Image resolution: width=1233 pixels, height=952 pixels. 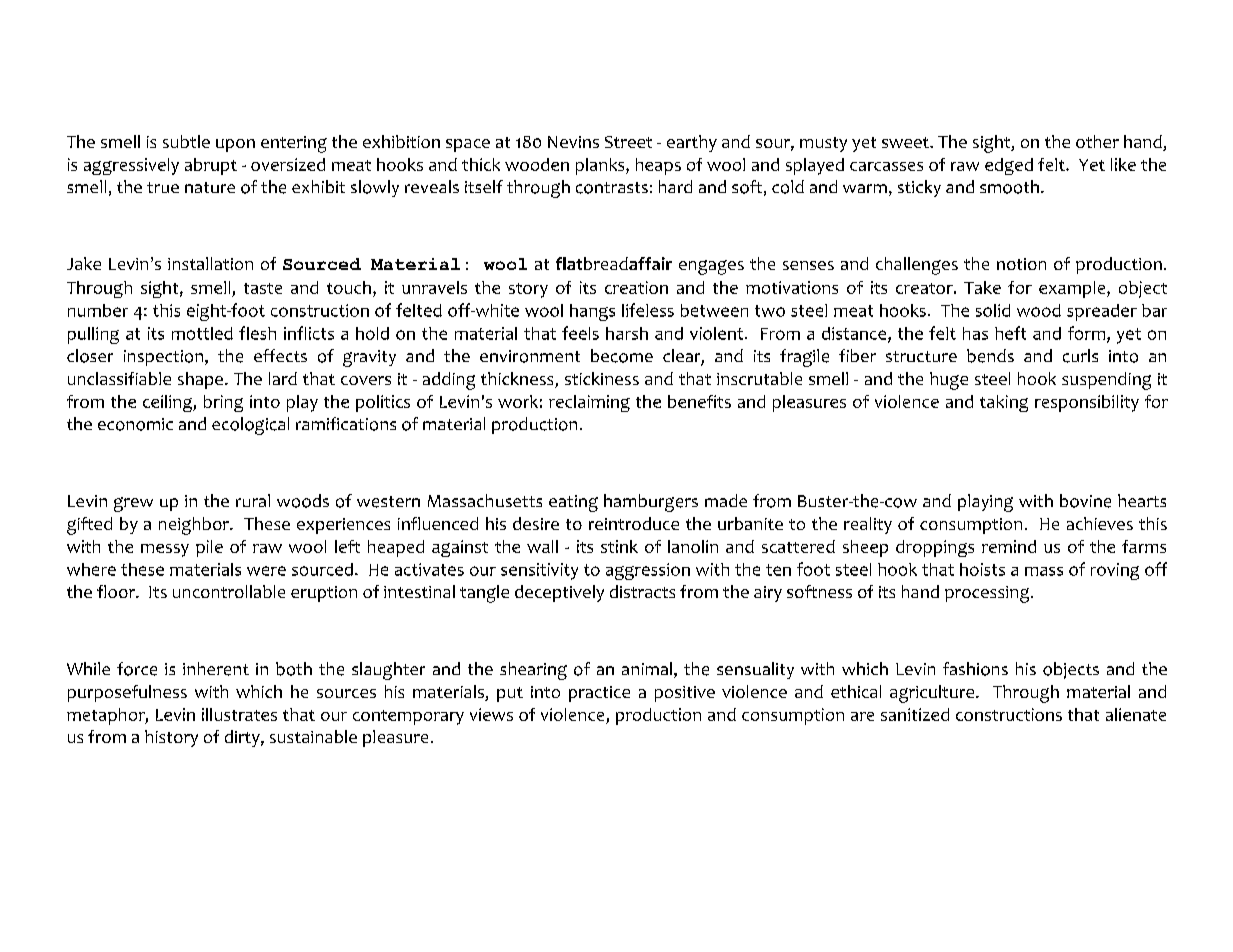 What do you see at coordinates (250, 426) in the page?
I see `ecological` at bounding box center [250, 426].
